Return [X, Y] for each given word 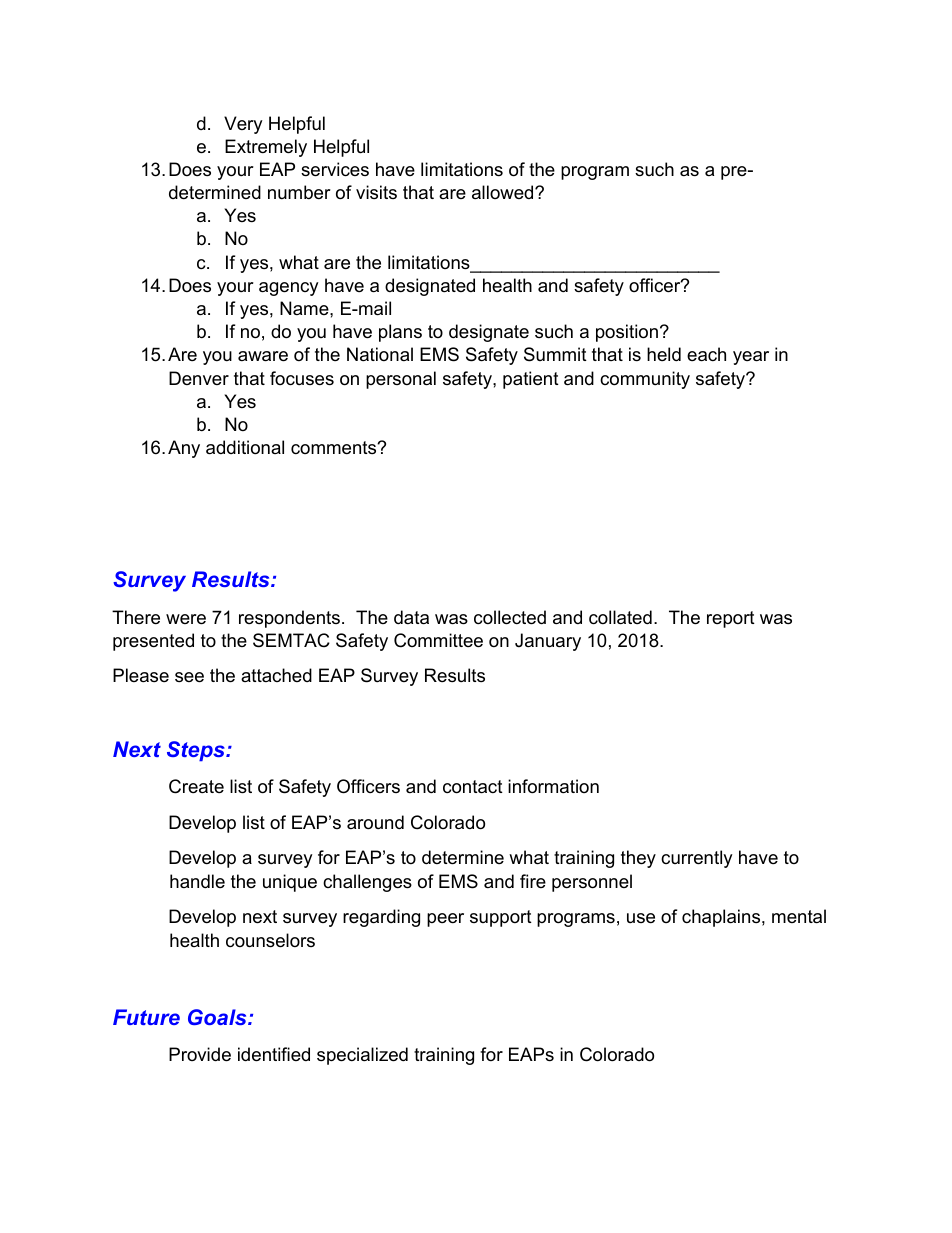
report [731, 619]
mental [799, 916]
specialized [362, 1056]
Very [243, 125]
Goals [218, 1017]
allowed [504, 192]
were [186, 619]
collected [510, 617]
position [627, 333]
